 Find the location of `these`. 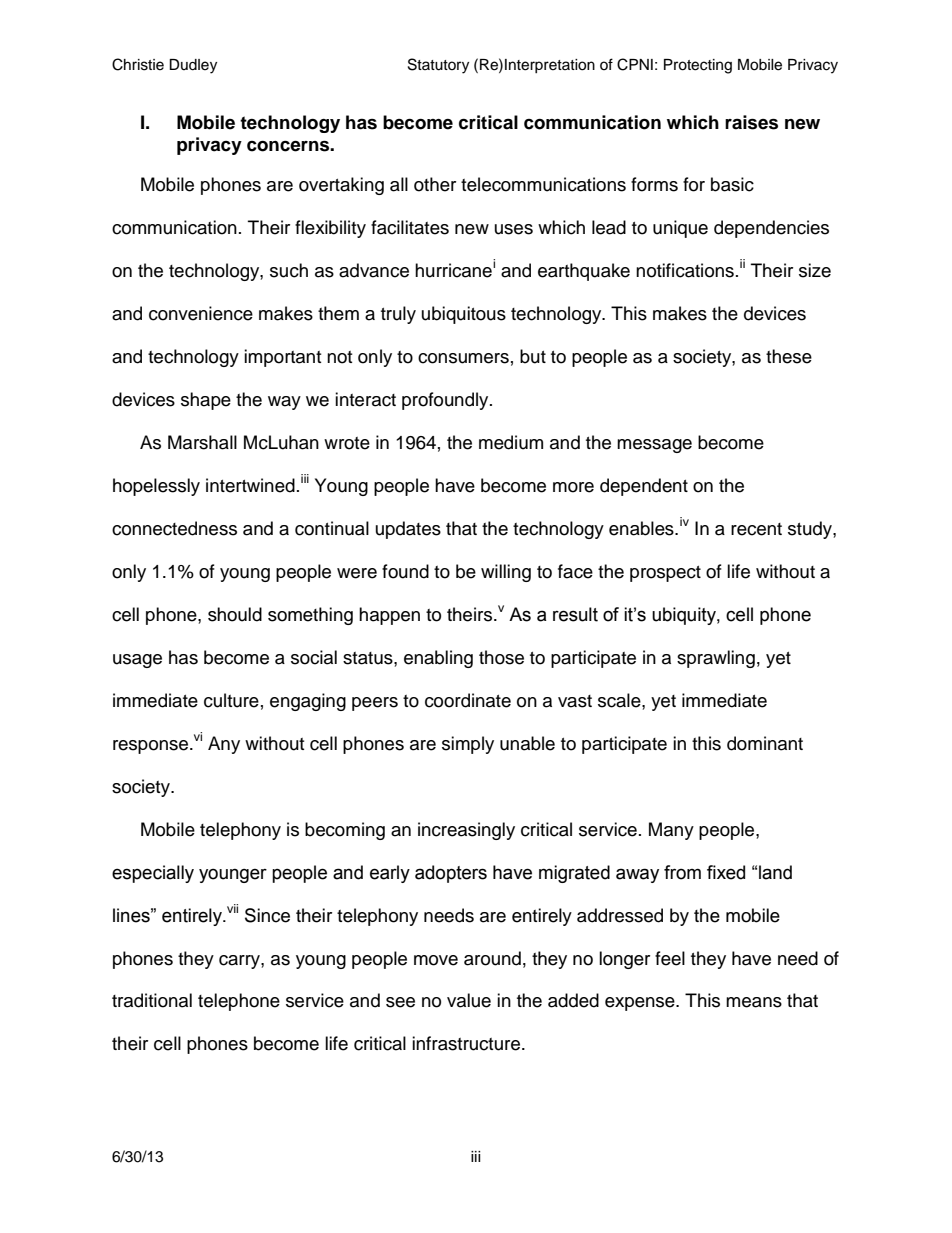

these is located at coordinates (789, 356).
